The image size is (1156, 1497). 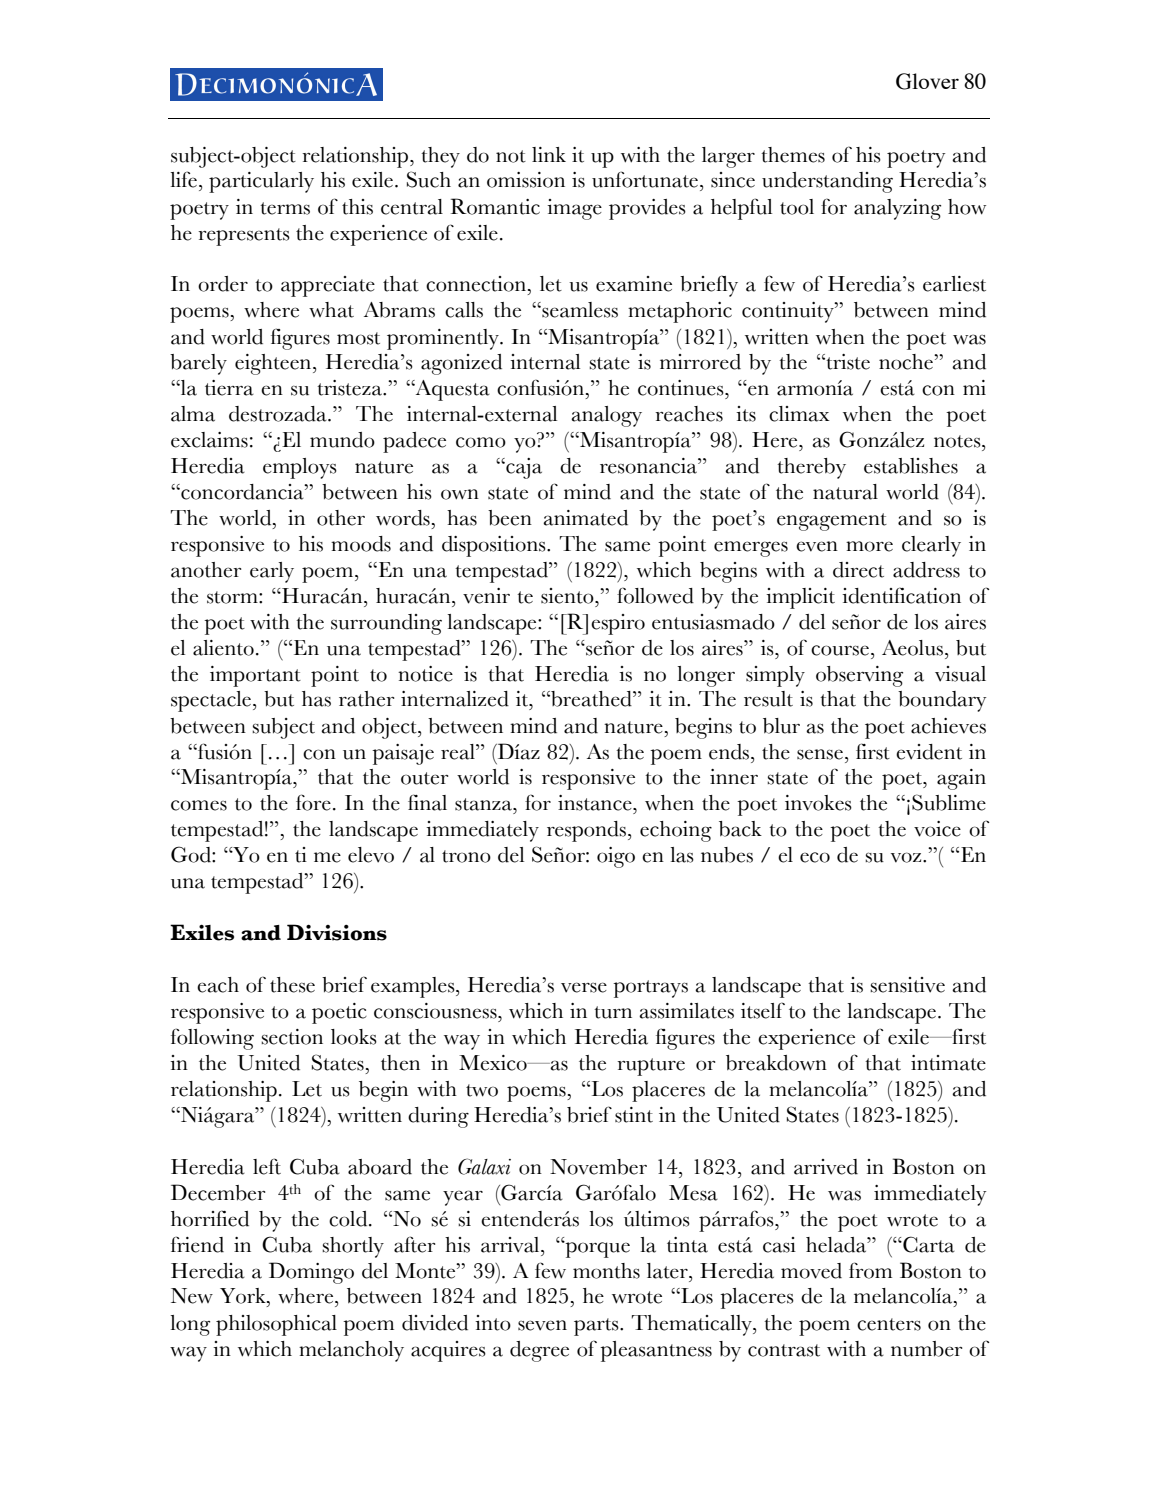 What do you see at coordinates (549, 154) in the screenshot?
I see `link` at bounding box center [549, 154].
